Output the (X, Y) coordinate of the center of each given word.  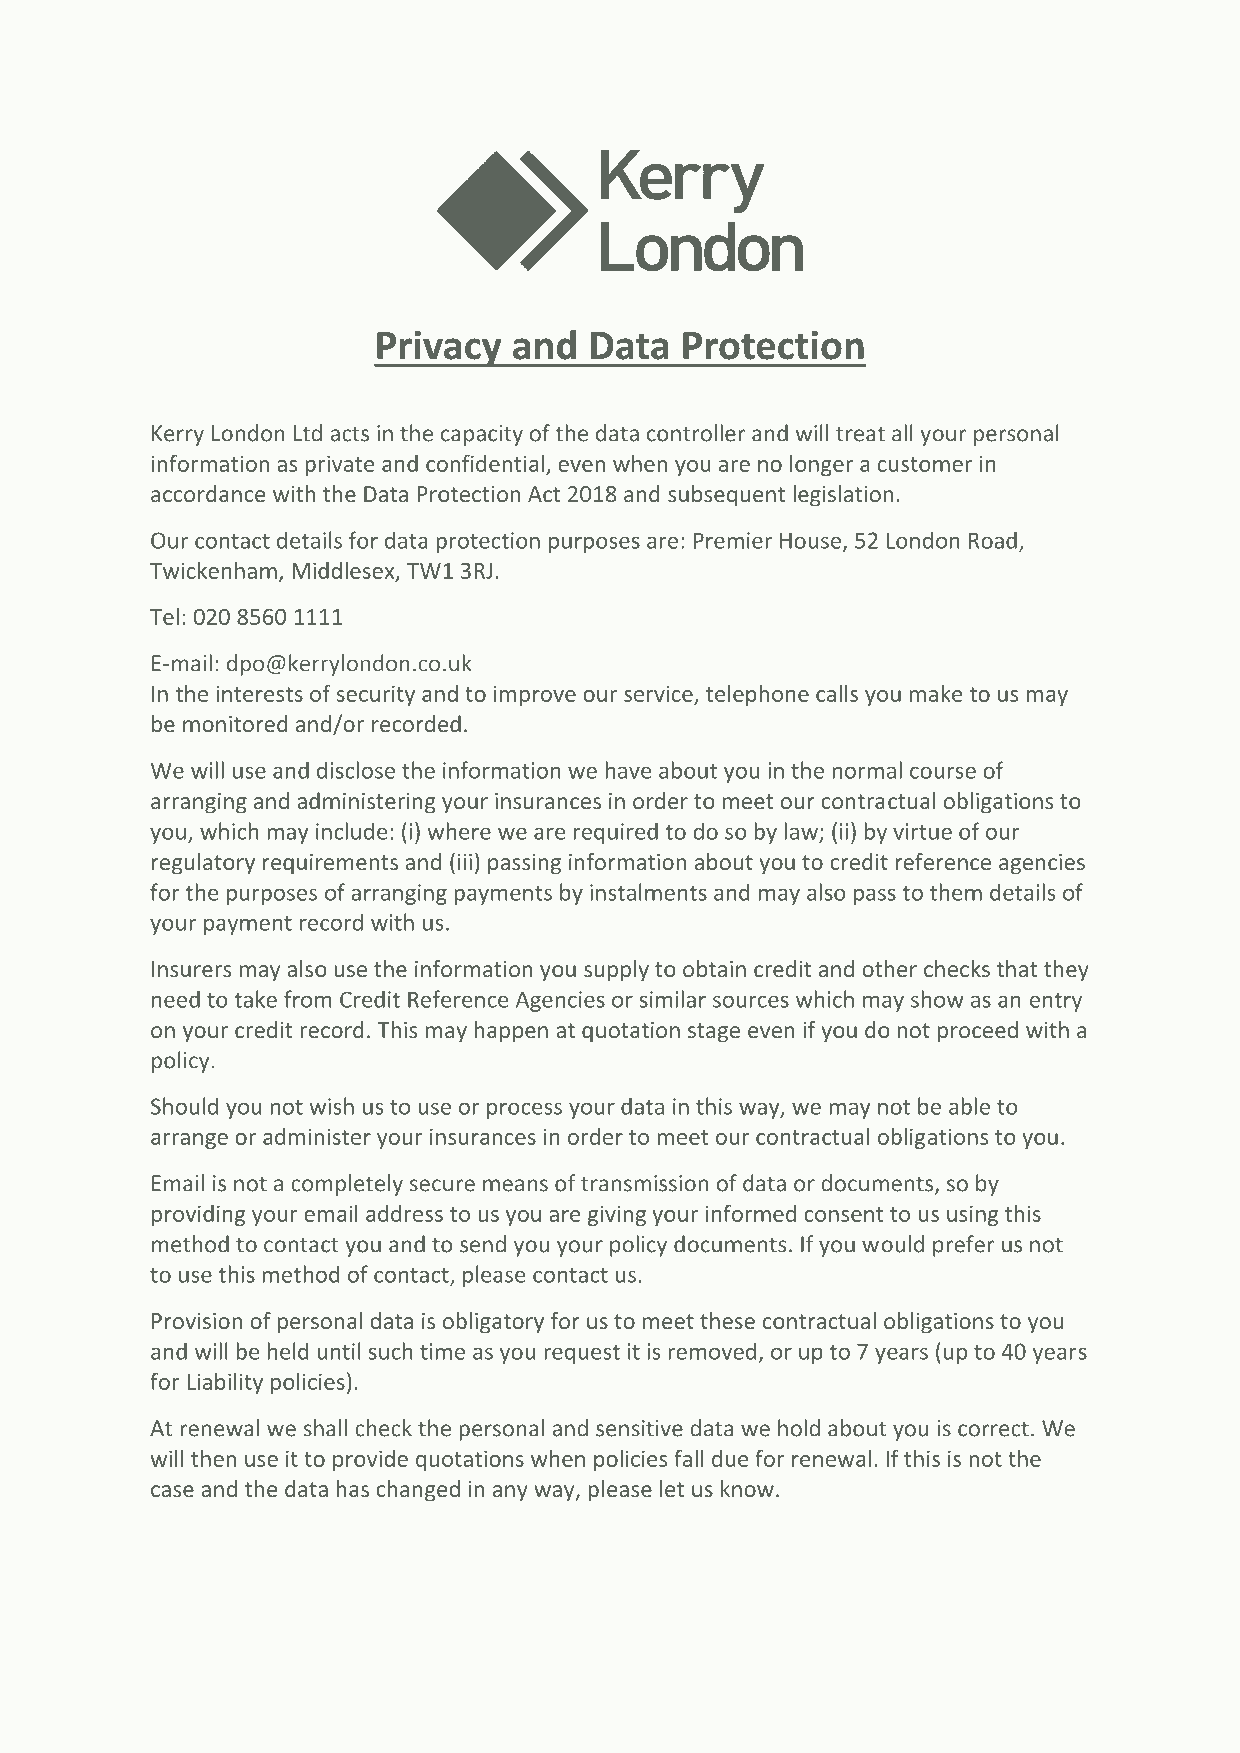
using (972, 1215)
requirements (330, 864)
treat (860, 434)
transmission (644, 1183)
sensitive (639, 1428)
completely (347, 1185)
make (935, 693)
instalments (648, 892)
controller (696, 433)
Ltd (308, 433)
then (213, 1458)
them (956, 892)
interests (259, 693)
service (658, 693)
